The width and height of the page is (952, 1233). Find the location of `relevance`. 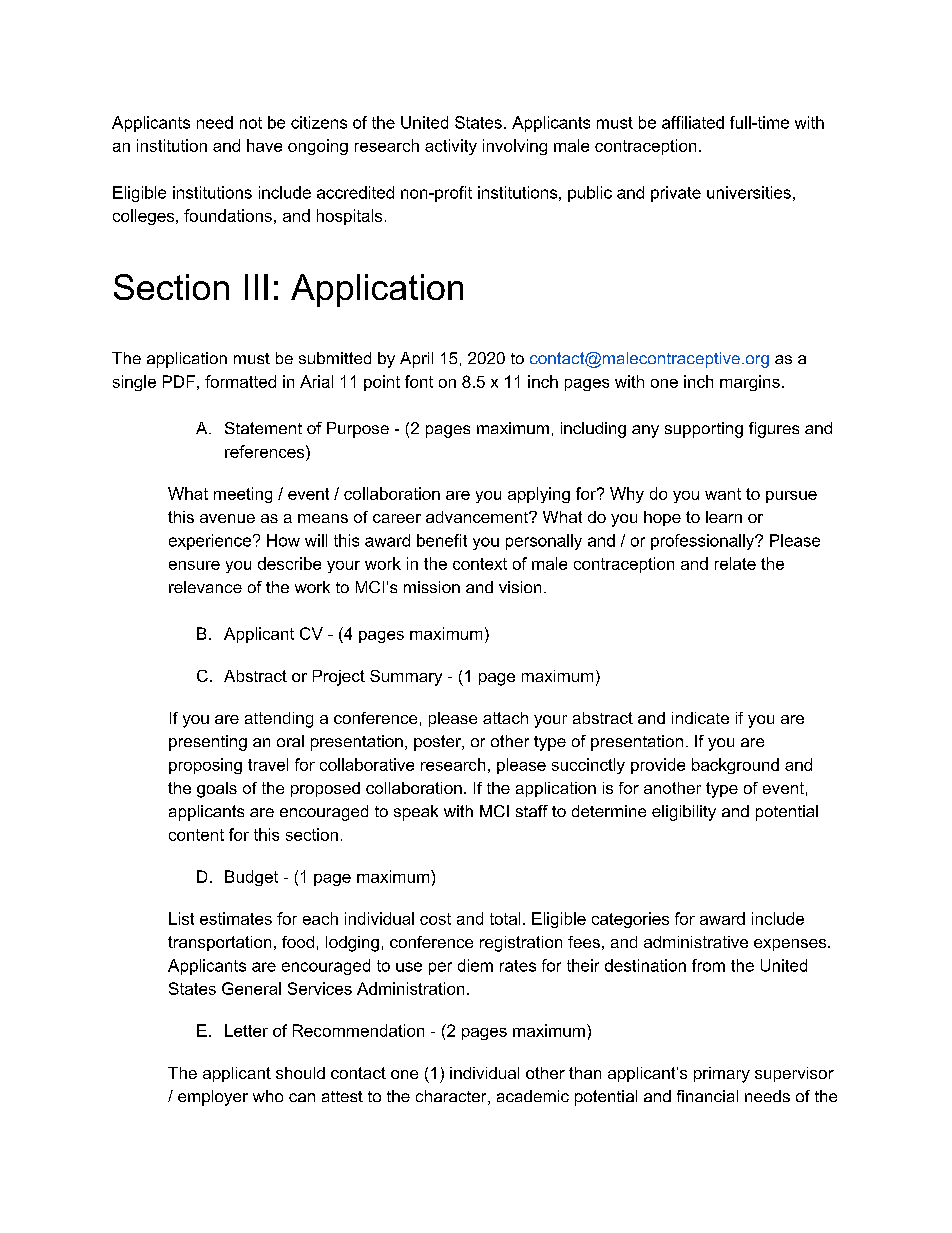

relevance is located at coordinates (205, 587).
